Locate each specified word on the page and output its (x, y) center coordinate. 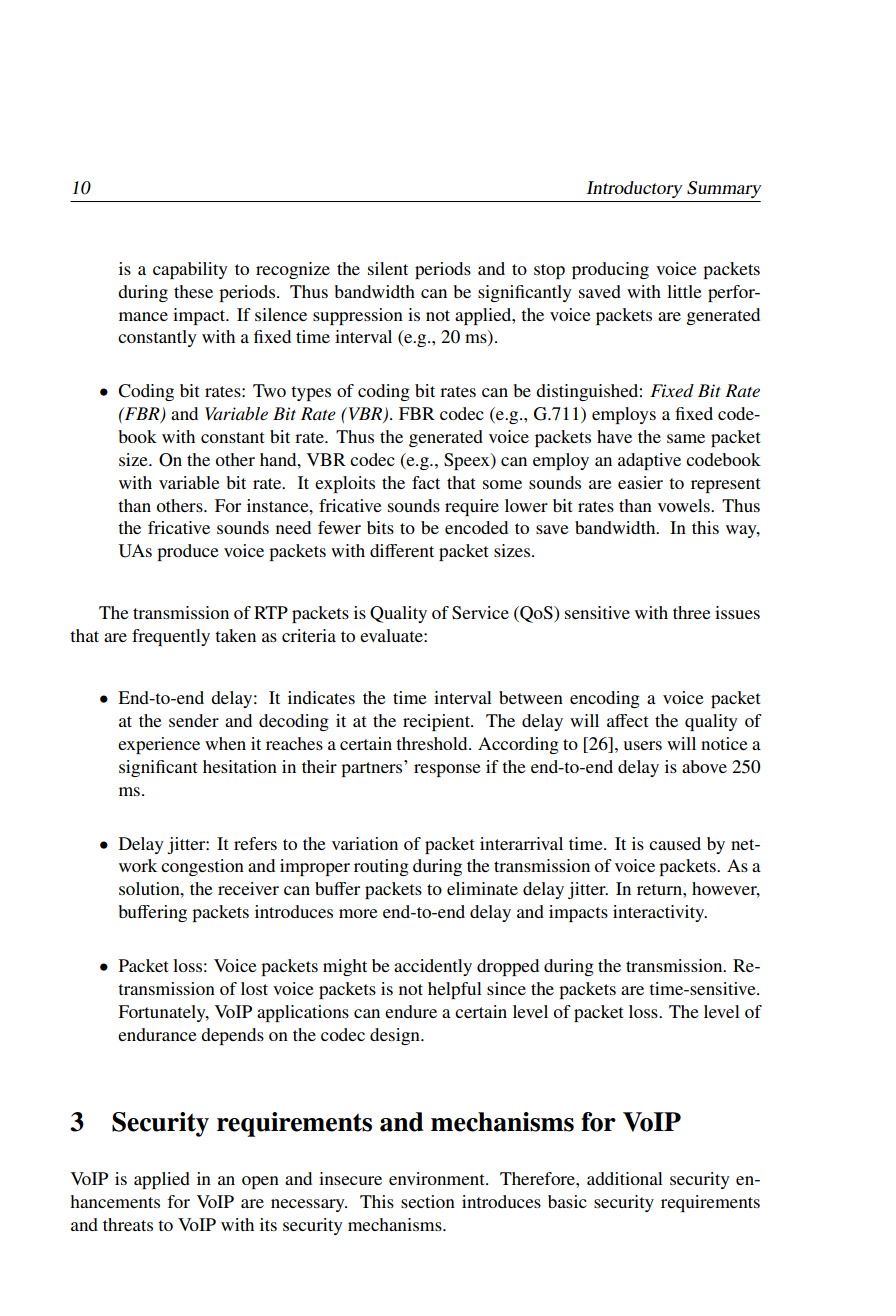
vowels (685, 505)
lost (254, 988)
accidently (433, 967)
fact (426, 482)
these (193, 291)
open (260, 1182)
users (643, 745)
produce (188, 552)
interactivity (660, 913)
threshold (433, 743)
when (225, 743)
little (684, 291)
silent (388, 268)
